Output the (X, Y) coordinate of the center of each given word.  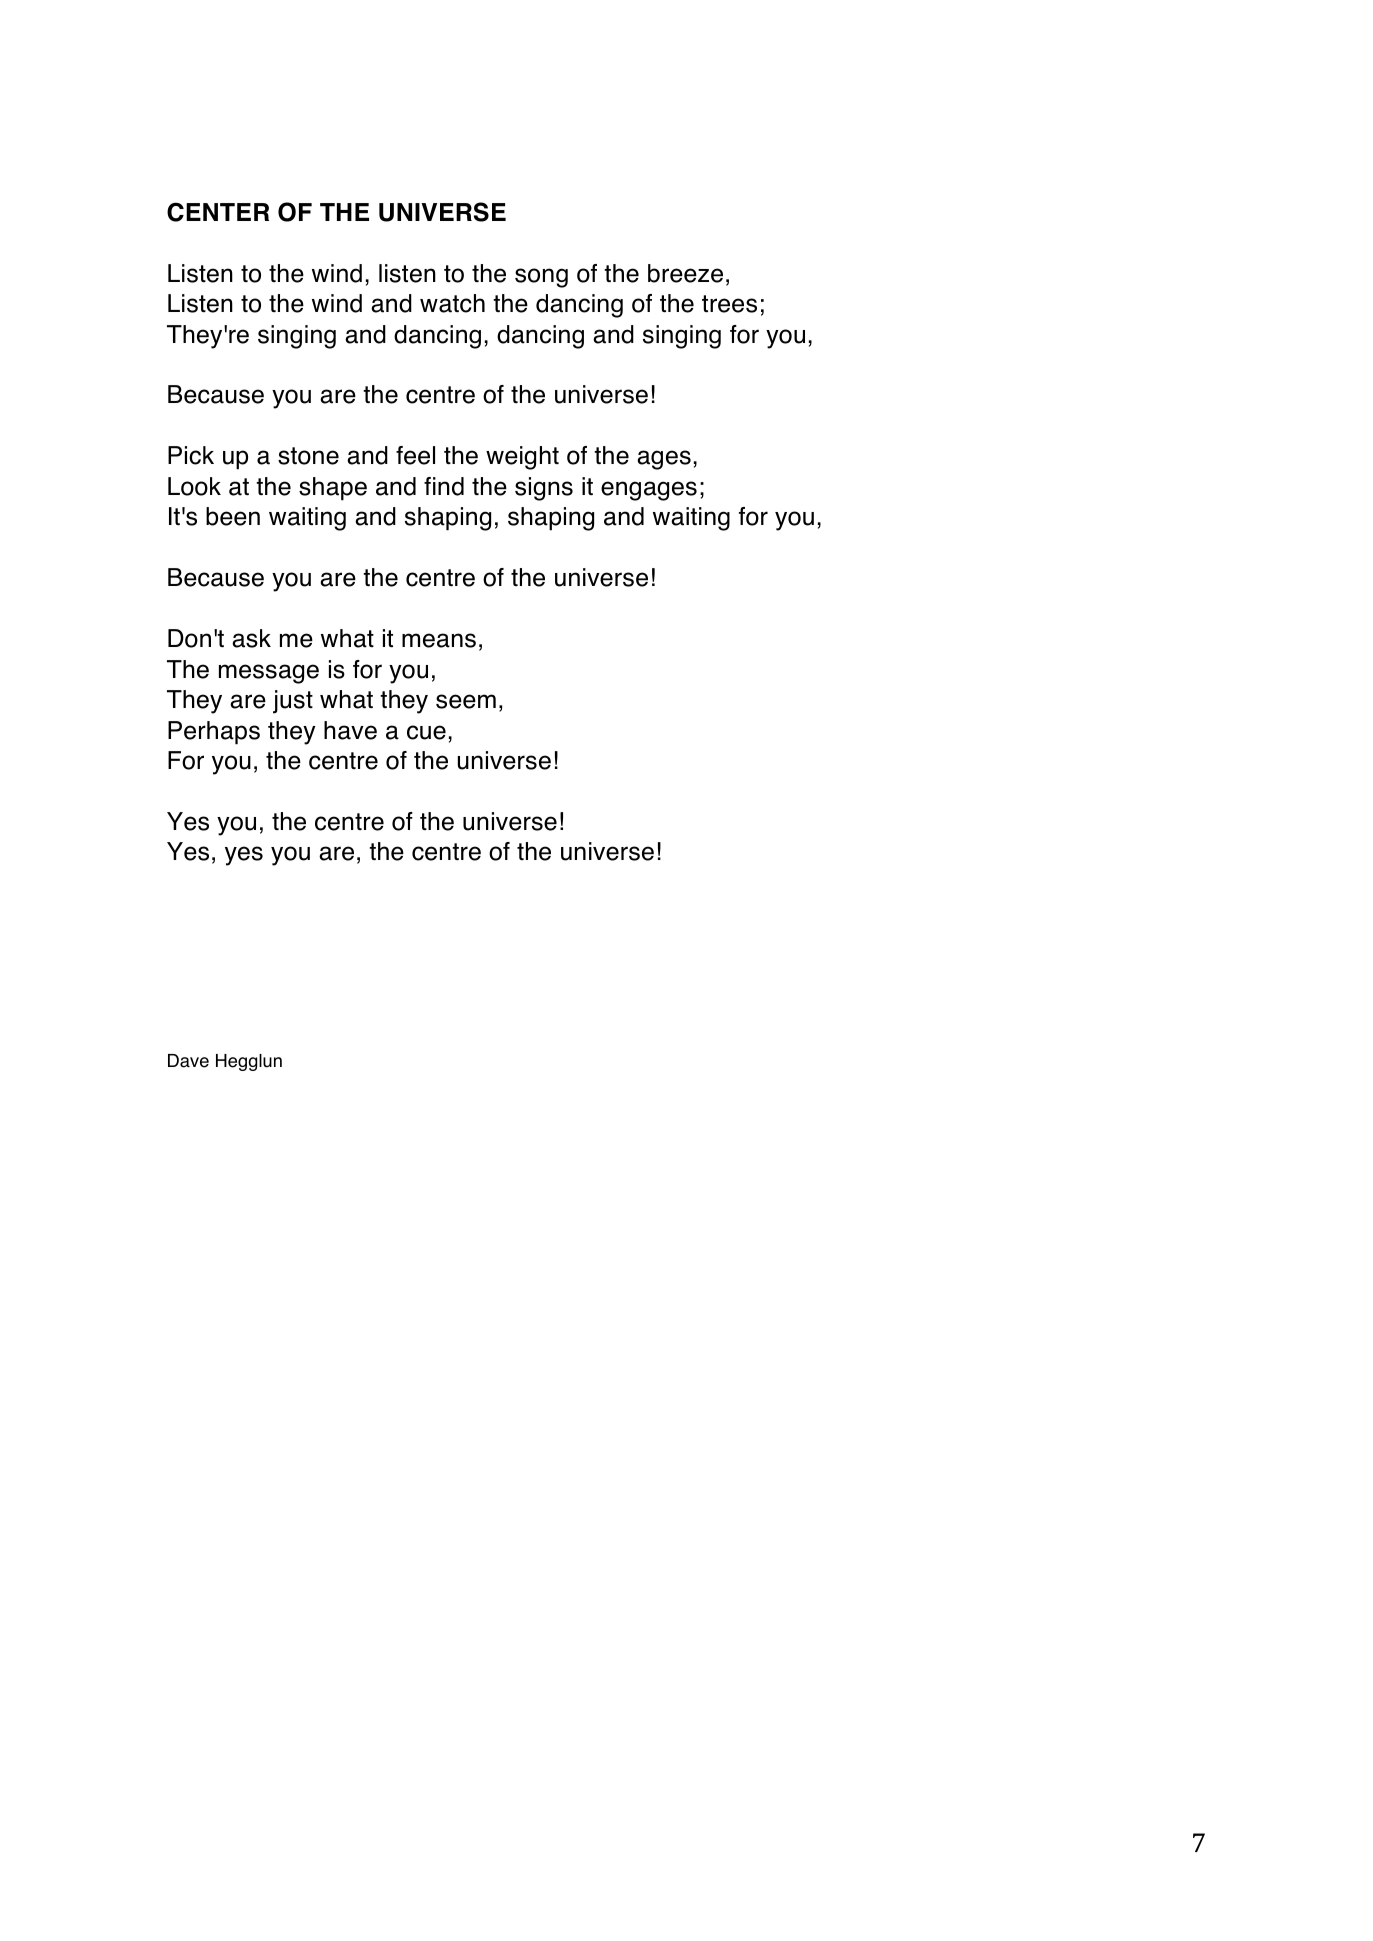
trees (729, 304)
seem (466, 701)
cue (426, 732)
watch (452, 303)
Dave (188, 1061)
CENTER (218, 212)
